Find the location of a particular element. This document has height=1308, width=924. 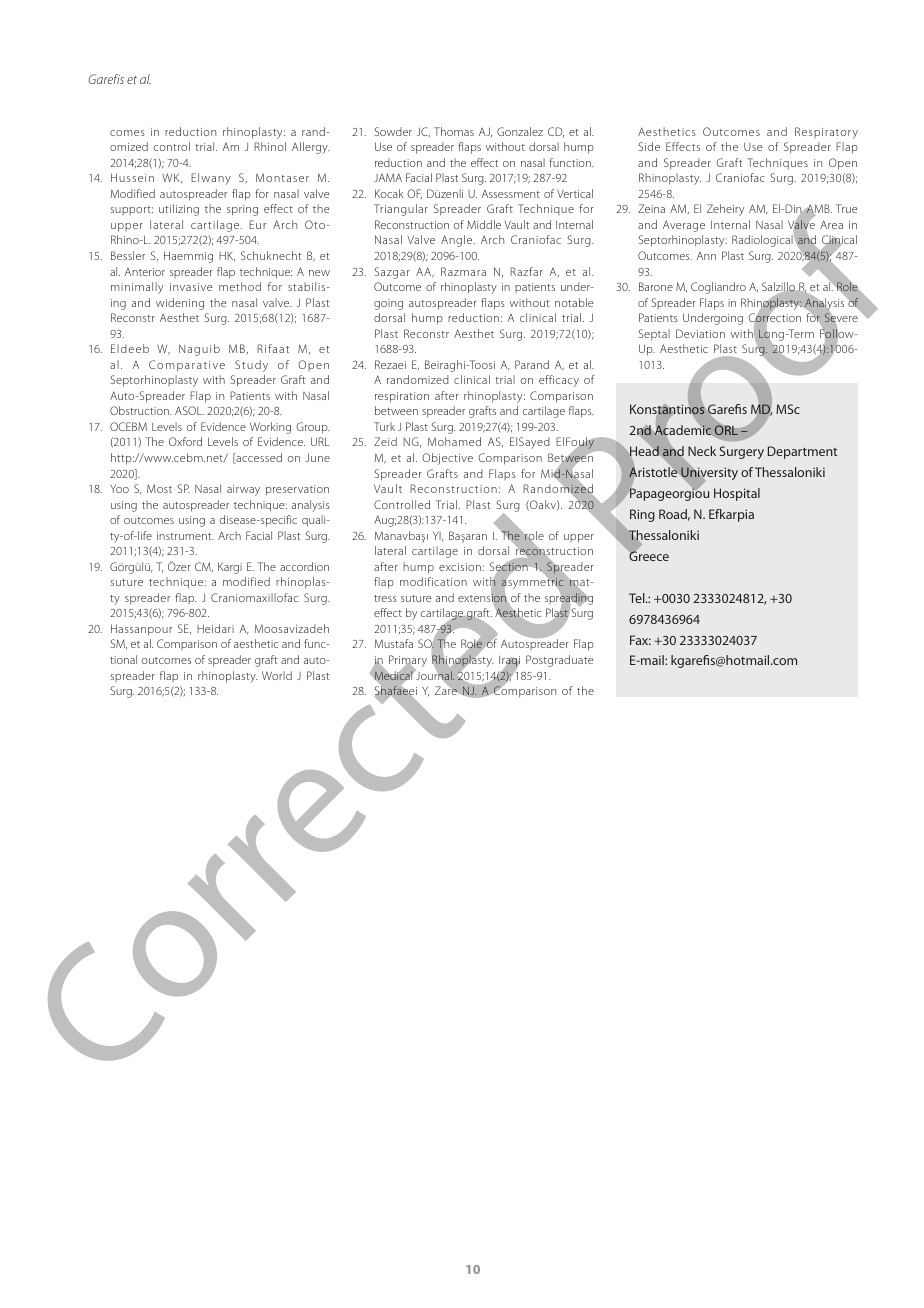

Department is located at coordinates (802, 452).
